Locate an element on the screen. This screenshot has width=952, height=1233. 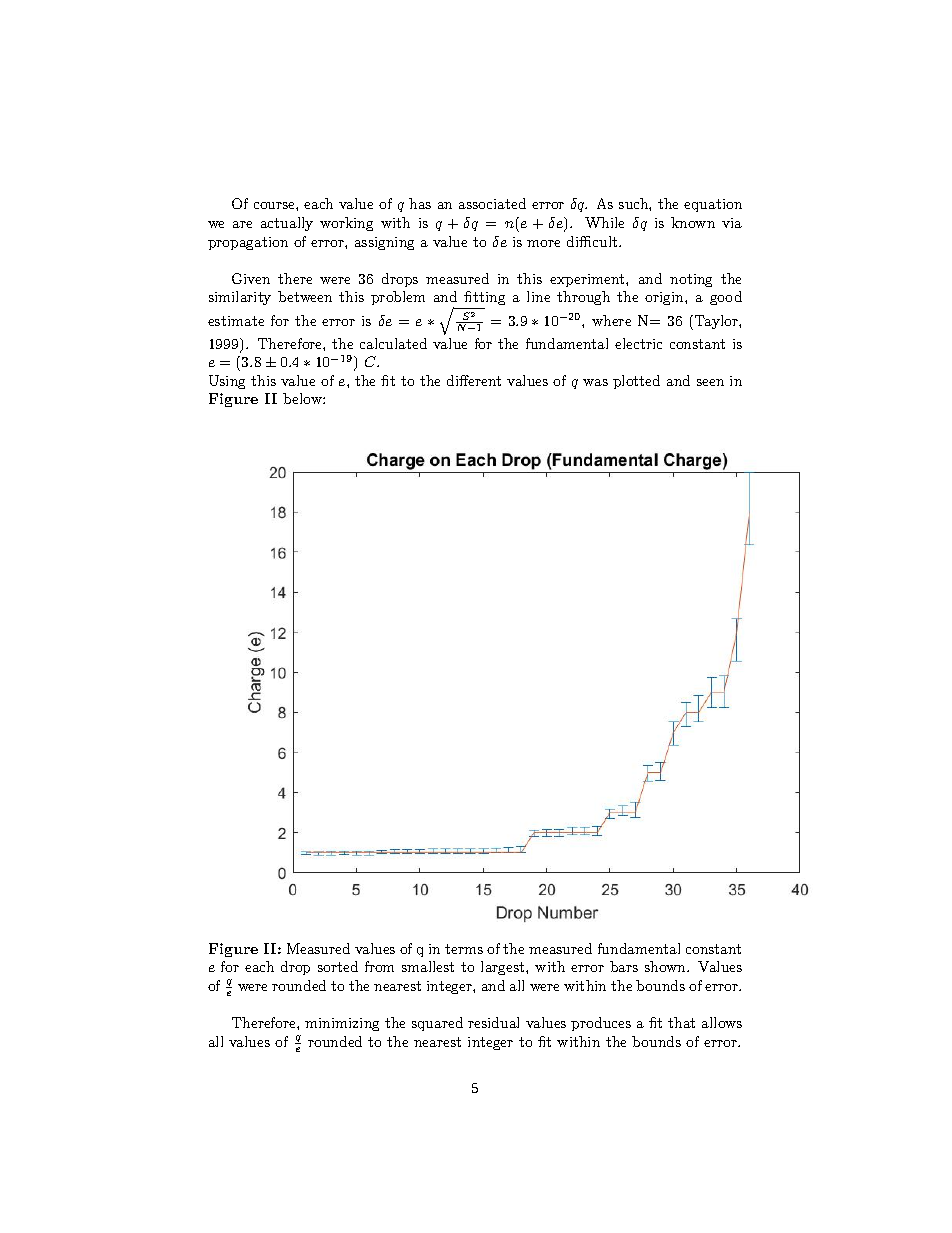
known is located at coordinates (693, 222).
